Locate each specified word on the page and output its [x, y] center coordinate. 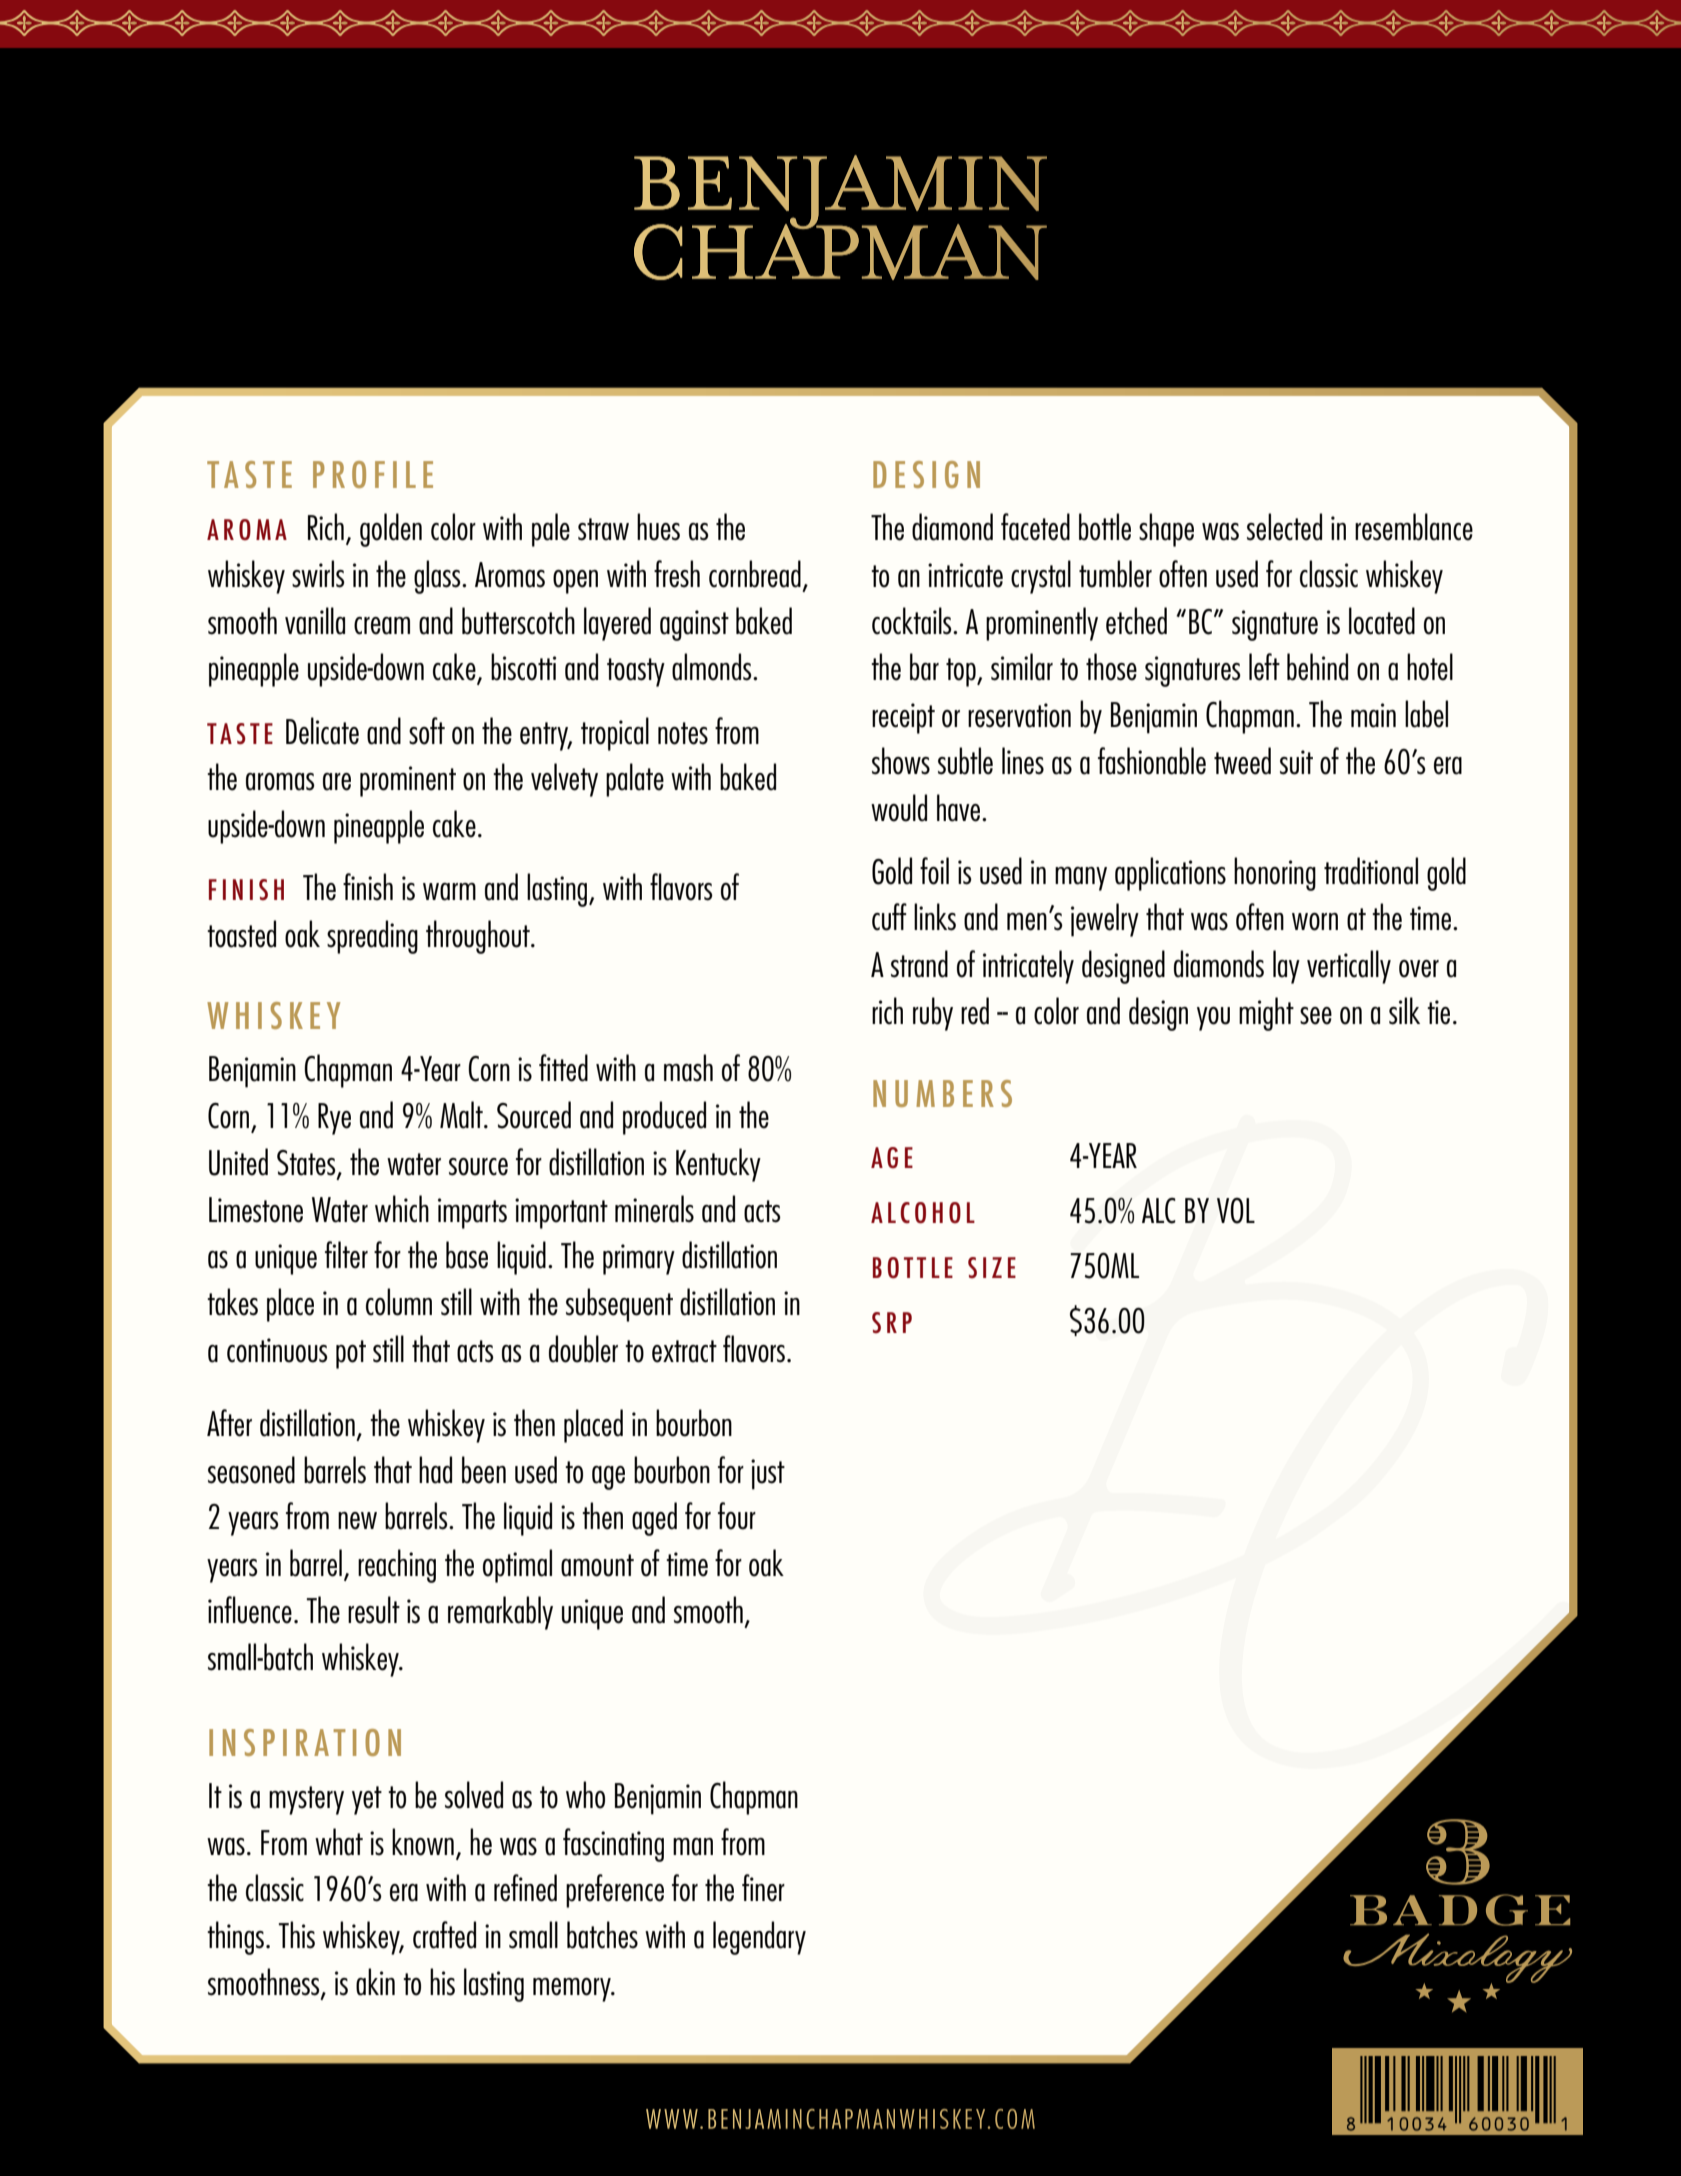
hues [658, 527]
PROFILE [373, 474]
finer [763, 1888]
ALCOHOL [923, 1213]
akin [375, 1982]
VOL [1236, 1211]
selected [1284, 527]
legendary [759, 1938]
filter [346, 1255]
